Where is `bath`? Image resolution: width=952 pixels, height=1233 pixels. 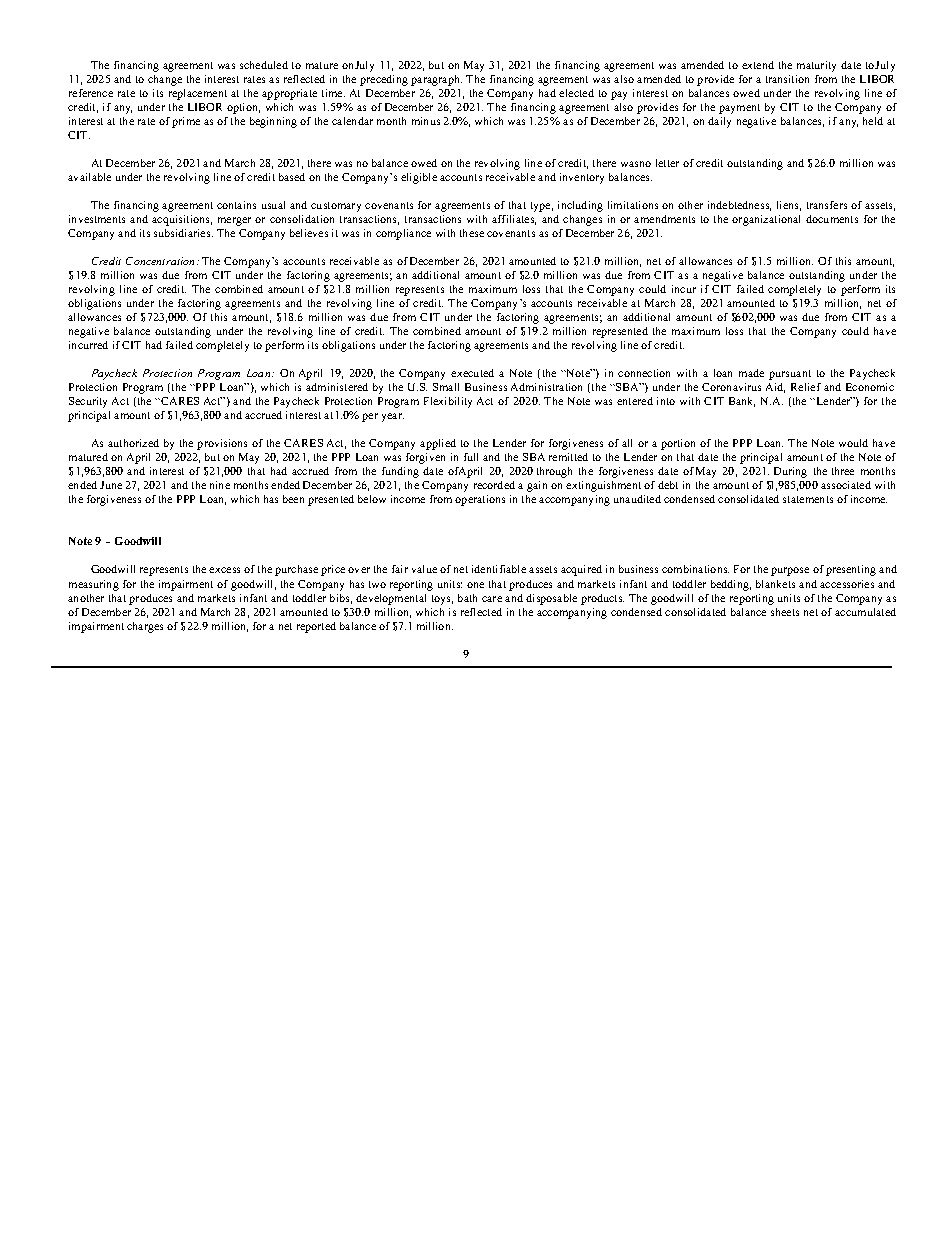 bath is located at coordinates (467, 598).
